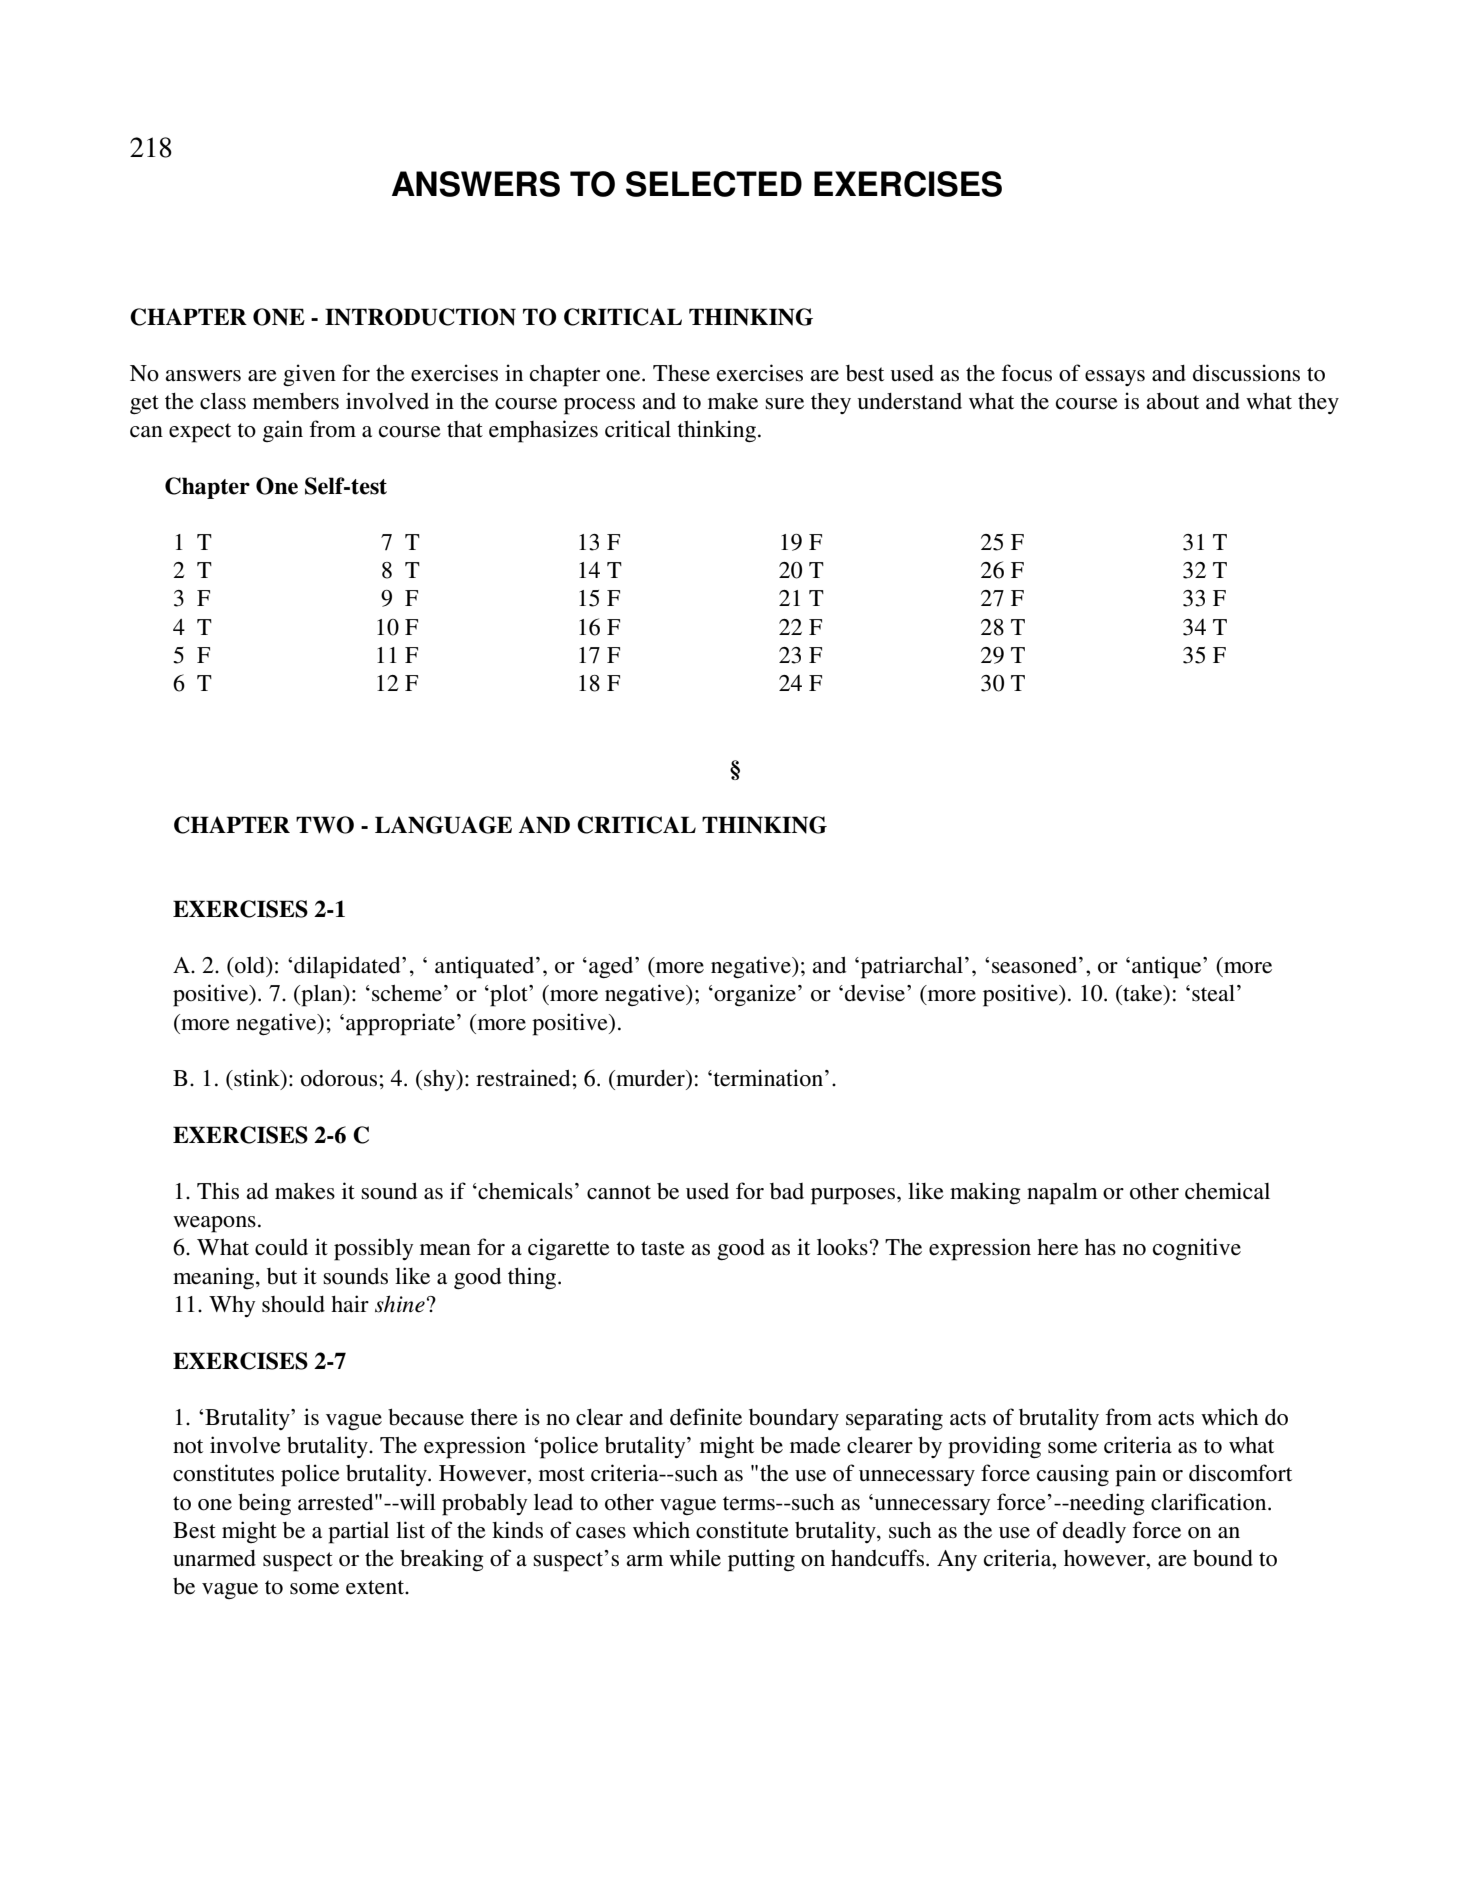 Image resolution: width=1471 pixels, height=1904 pixels. I want to click on antique, so click(1168, 967).
